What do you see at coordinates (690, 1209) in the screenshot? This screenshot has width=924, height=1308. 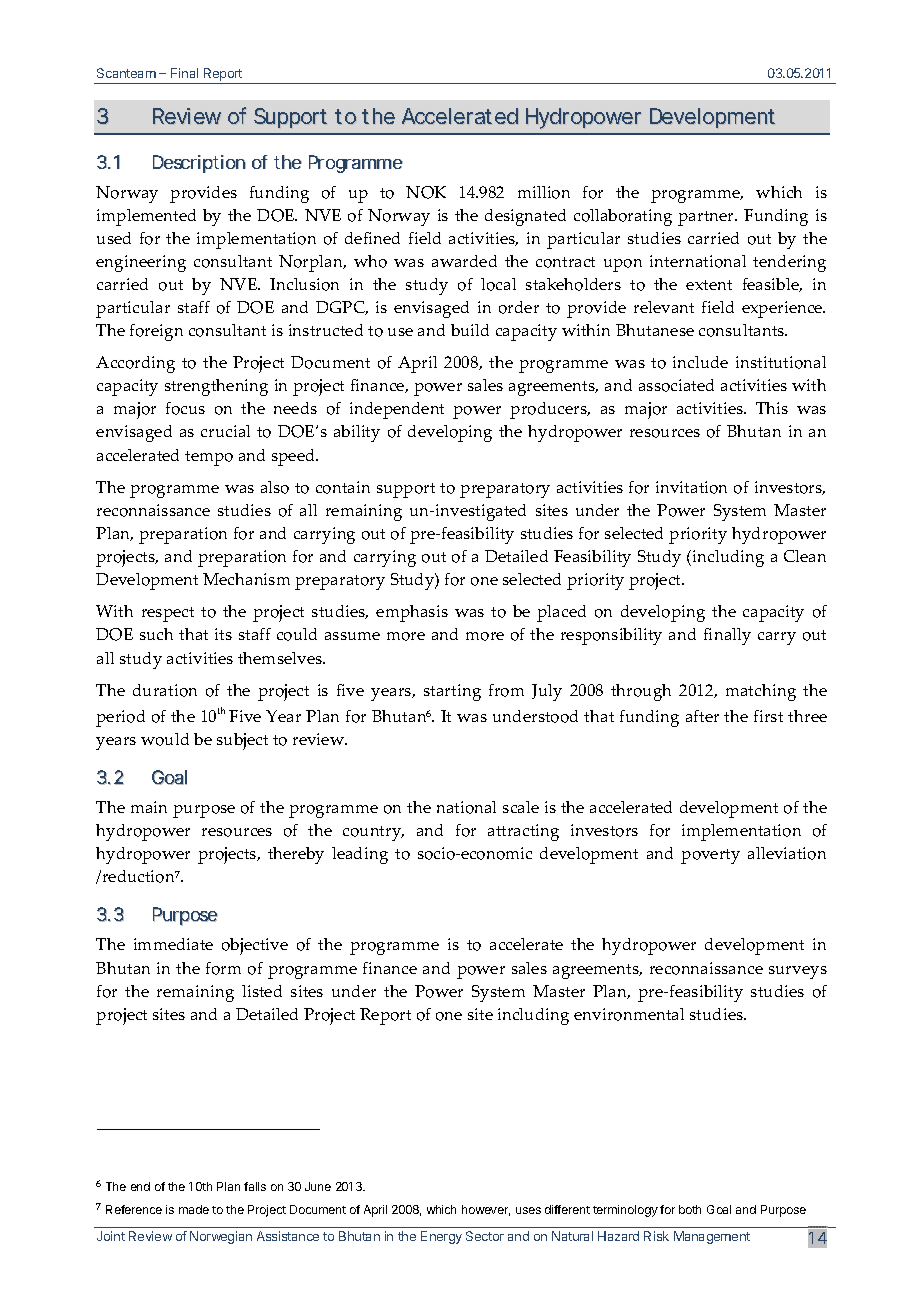 I see `both` at bounding box center [690, 1209].
